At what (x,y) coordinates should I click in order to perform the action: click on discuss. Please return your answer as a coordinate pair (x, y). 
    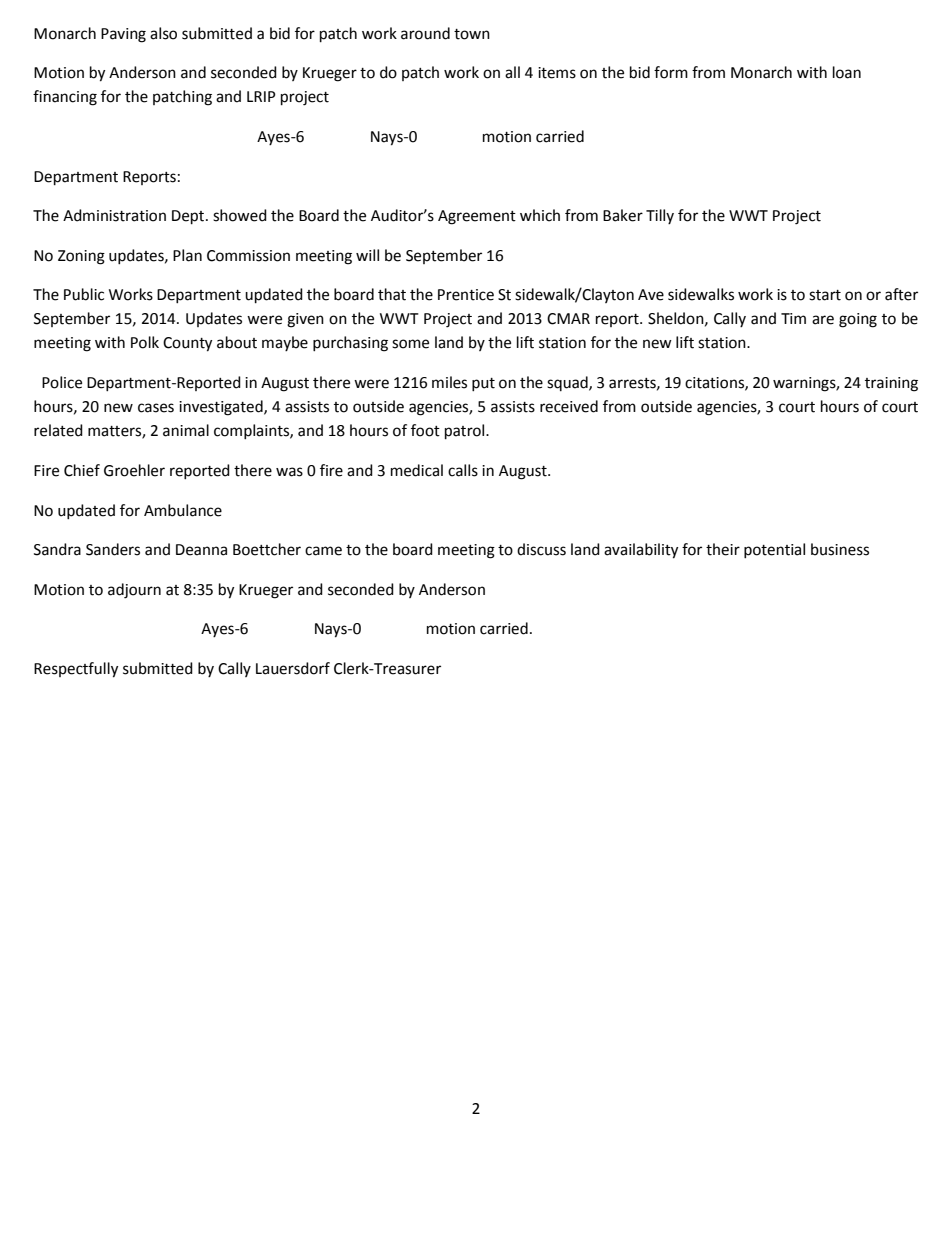
    Looking at the image, I should click on (541, 549).
